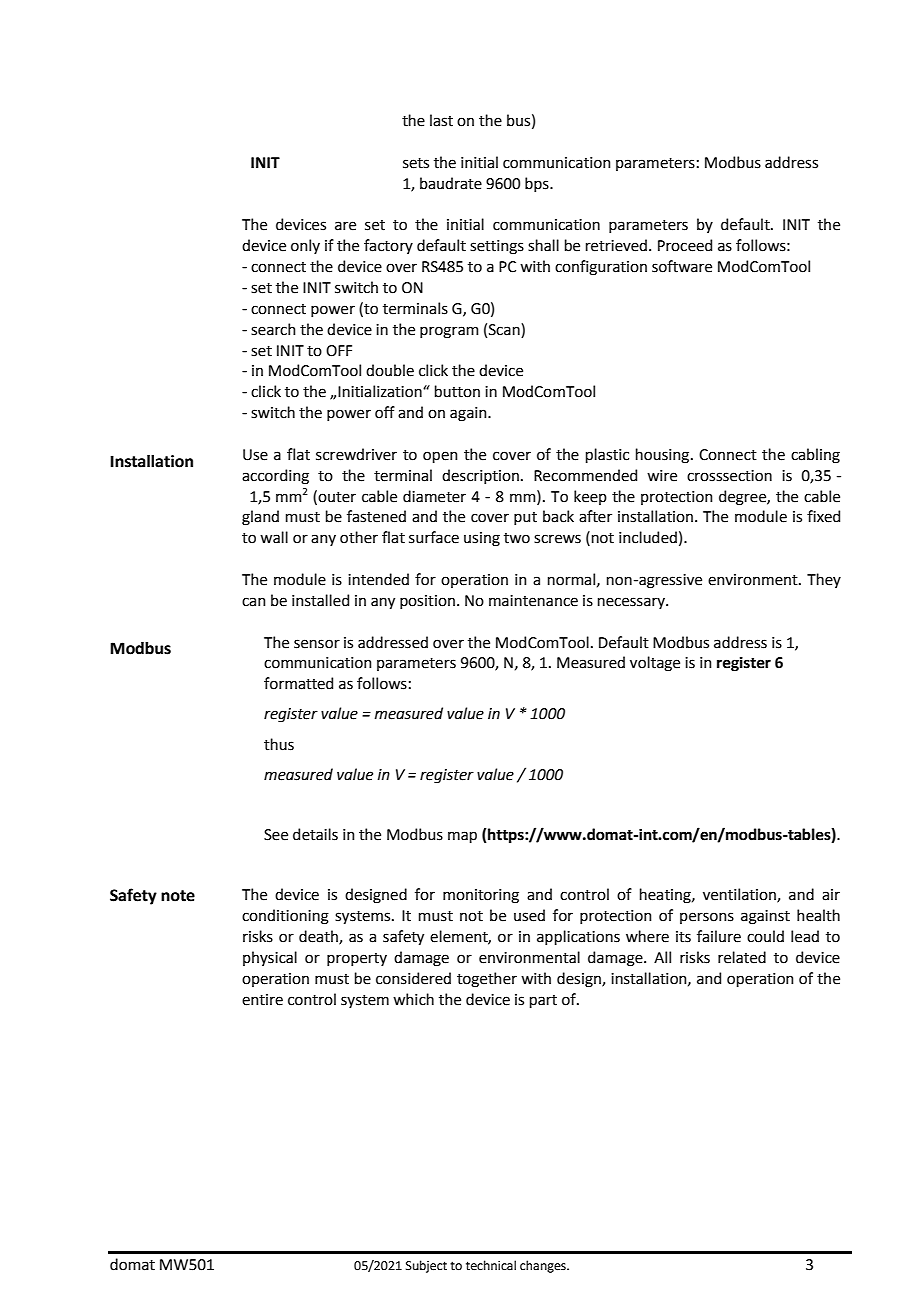  What do you see at coordinates (426, 1266) in the screenshot?
I see `Subject` at bounding box center [426, 1266].
